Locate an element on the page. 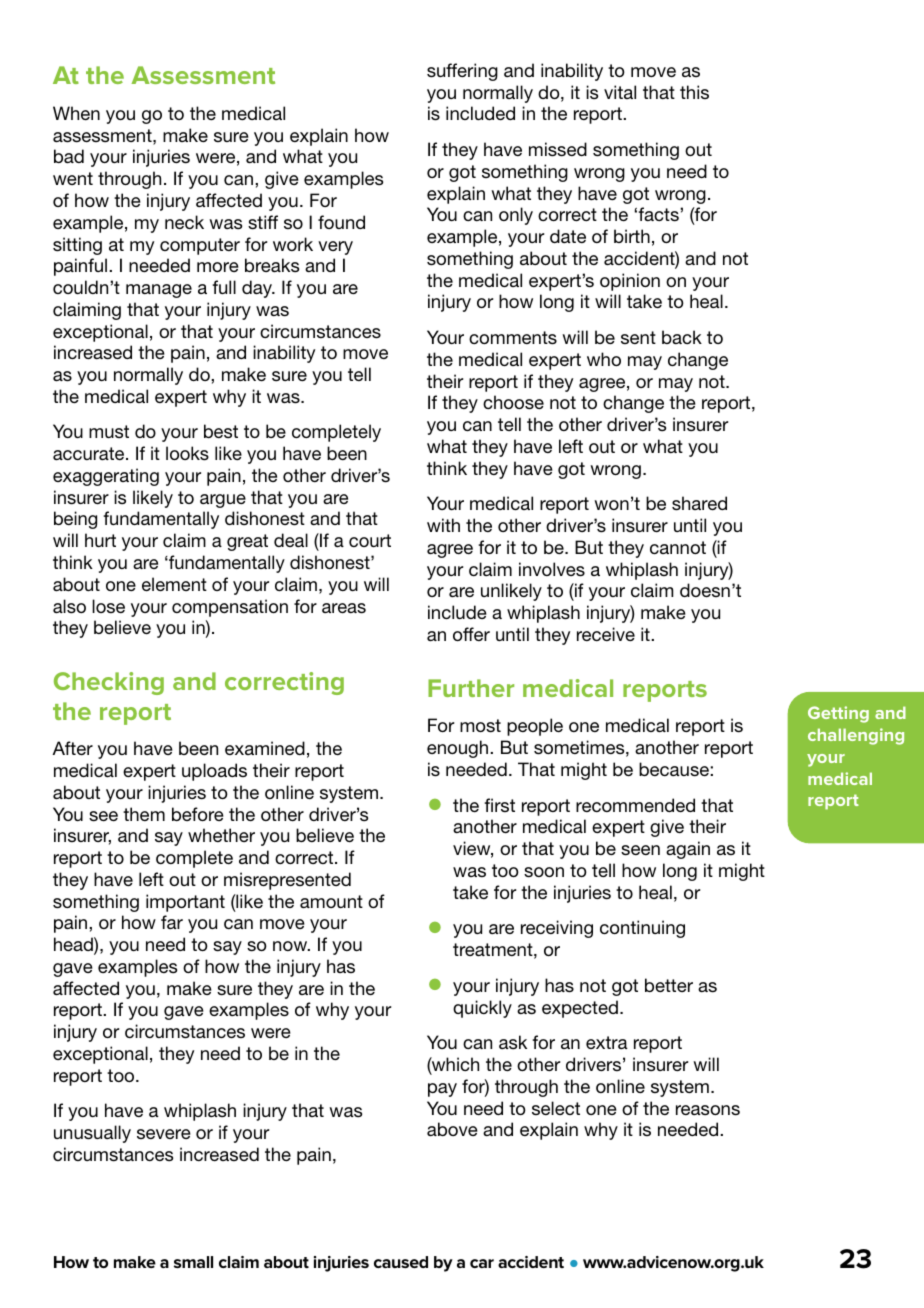  looks is located at coordinates (187, 453).
